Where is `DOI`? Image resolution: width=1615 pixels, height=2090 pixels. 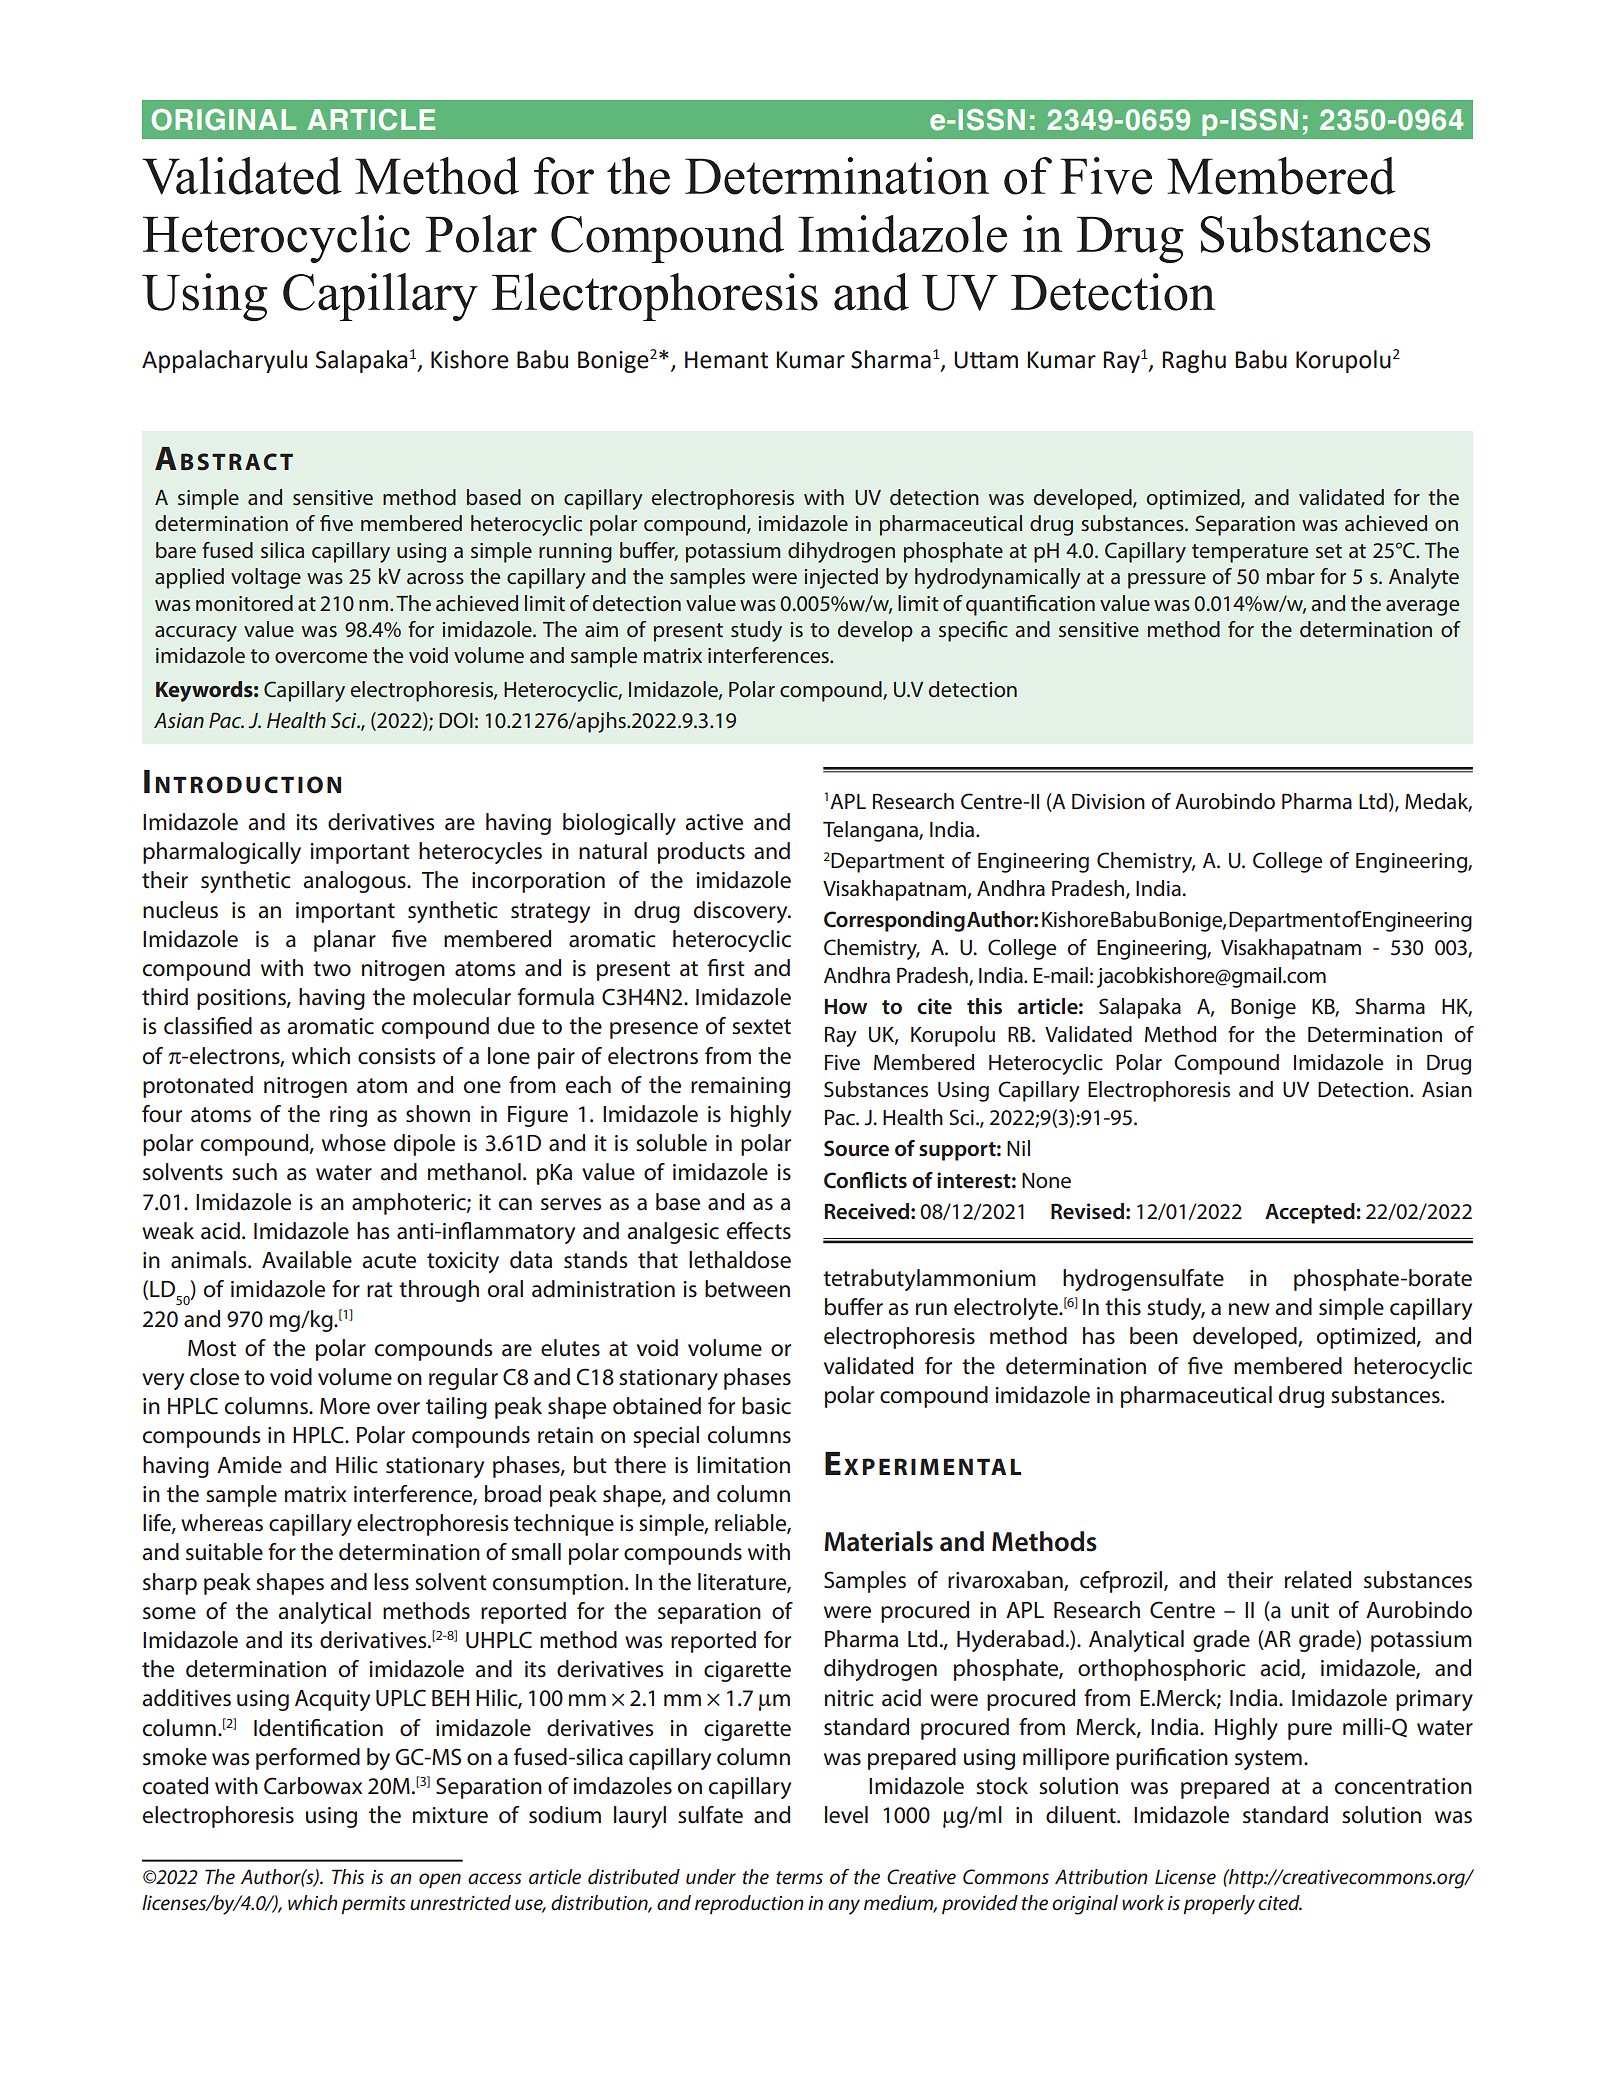
DOI is located at coordinates (456, 720).
